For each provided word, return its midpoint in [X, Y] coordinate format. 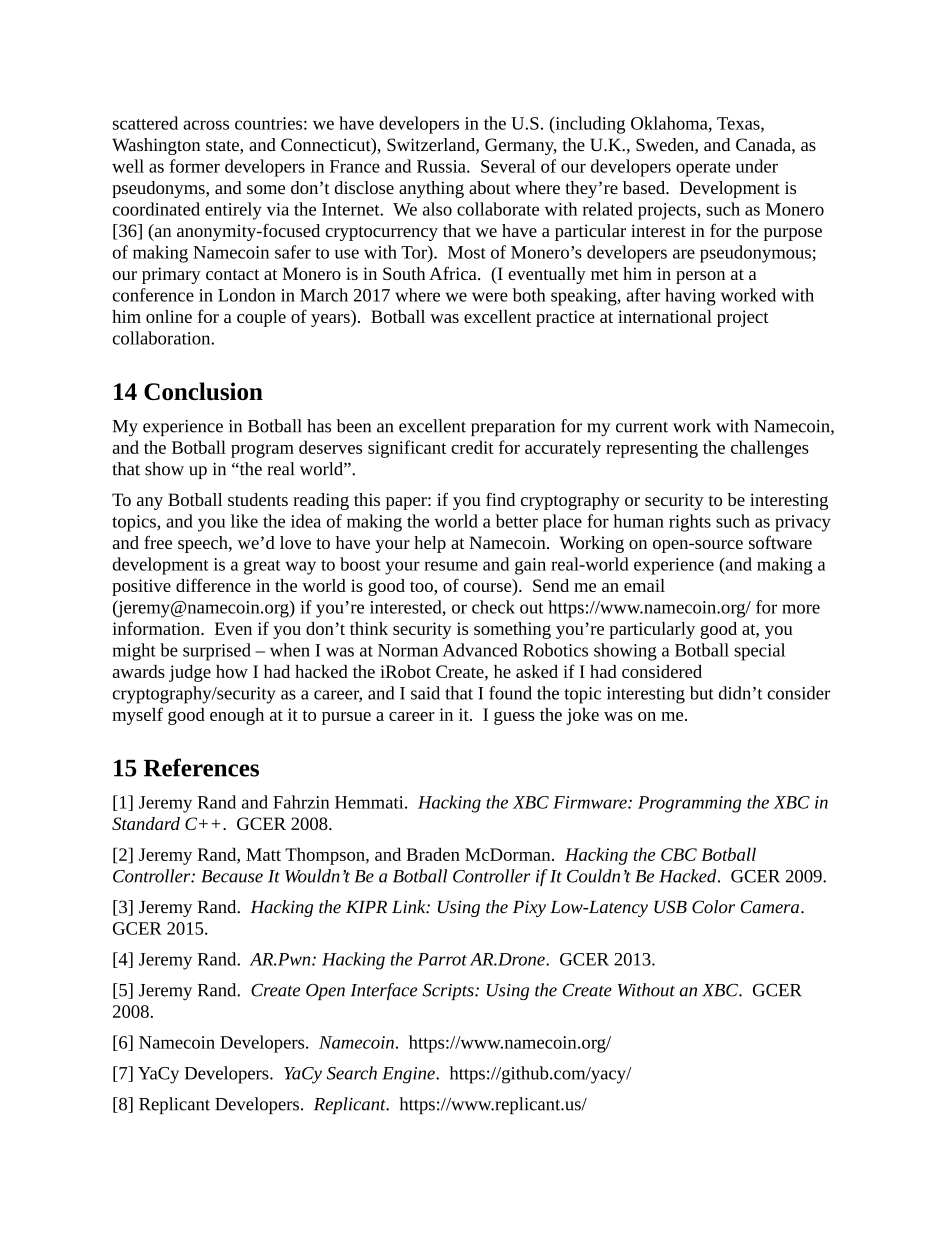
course [489, 589]
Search [352, 1073]
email [644, 585]
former [195, 166]
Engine [409, 1075]
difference [213, 585]
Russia [442, 166]
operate [703, 169]
